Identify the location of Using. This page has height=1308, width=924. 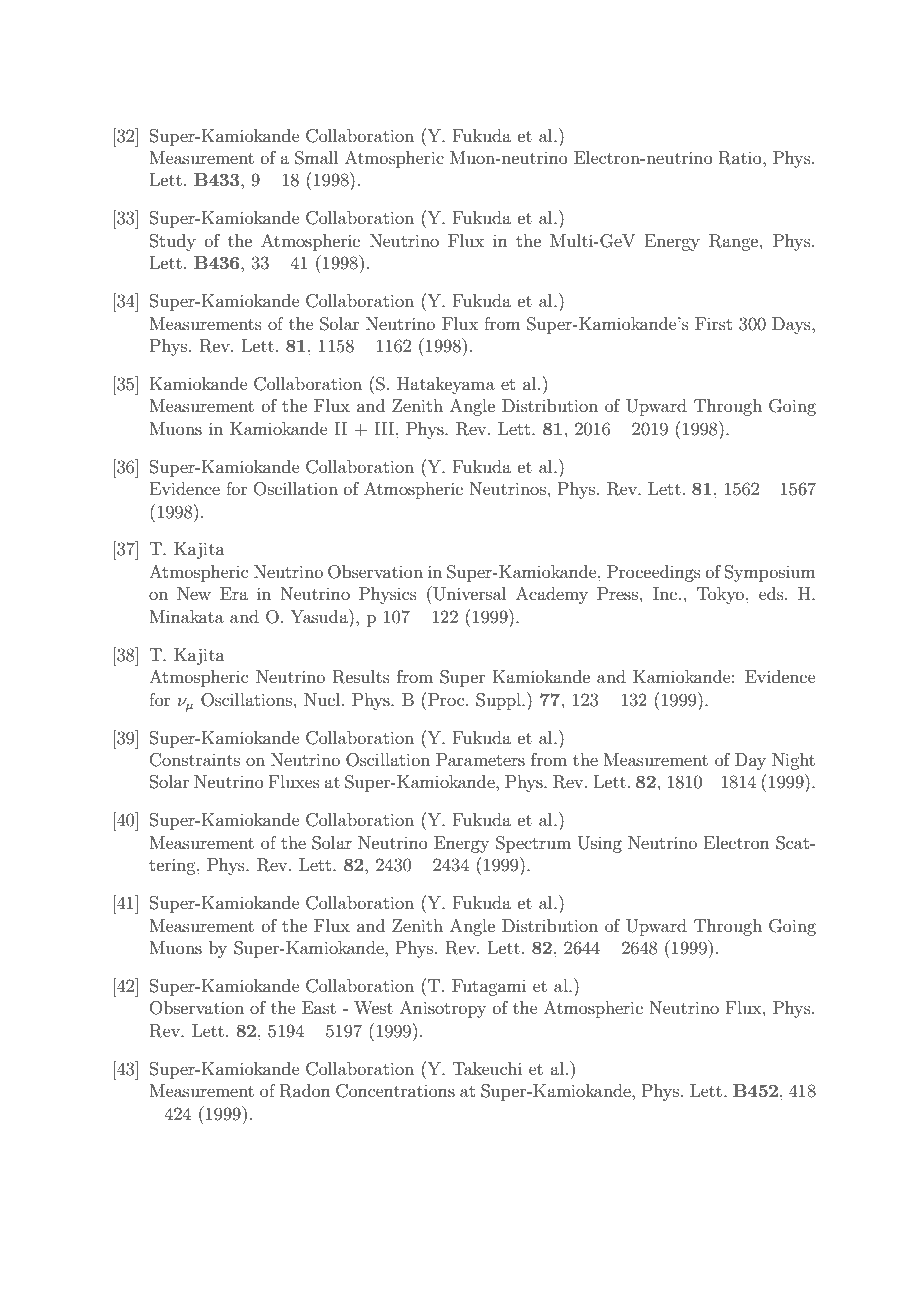
(600, 844).
